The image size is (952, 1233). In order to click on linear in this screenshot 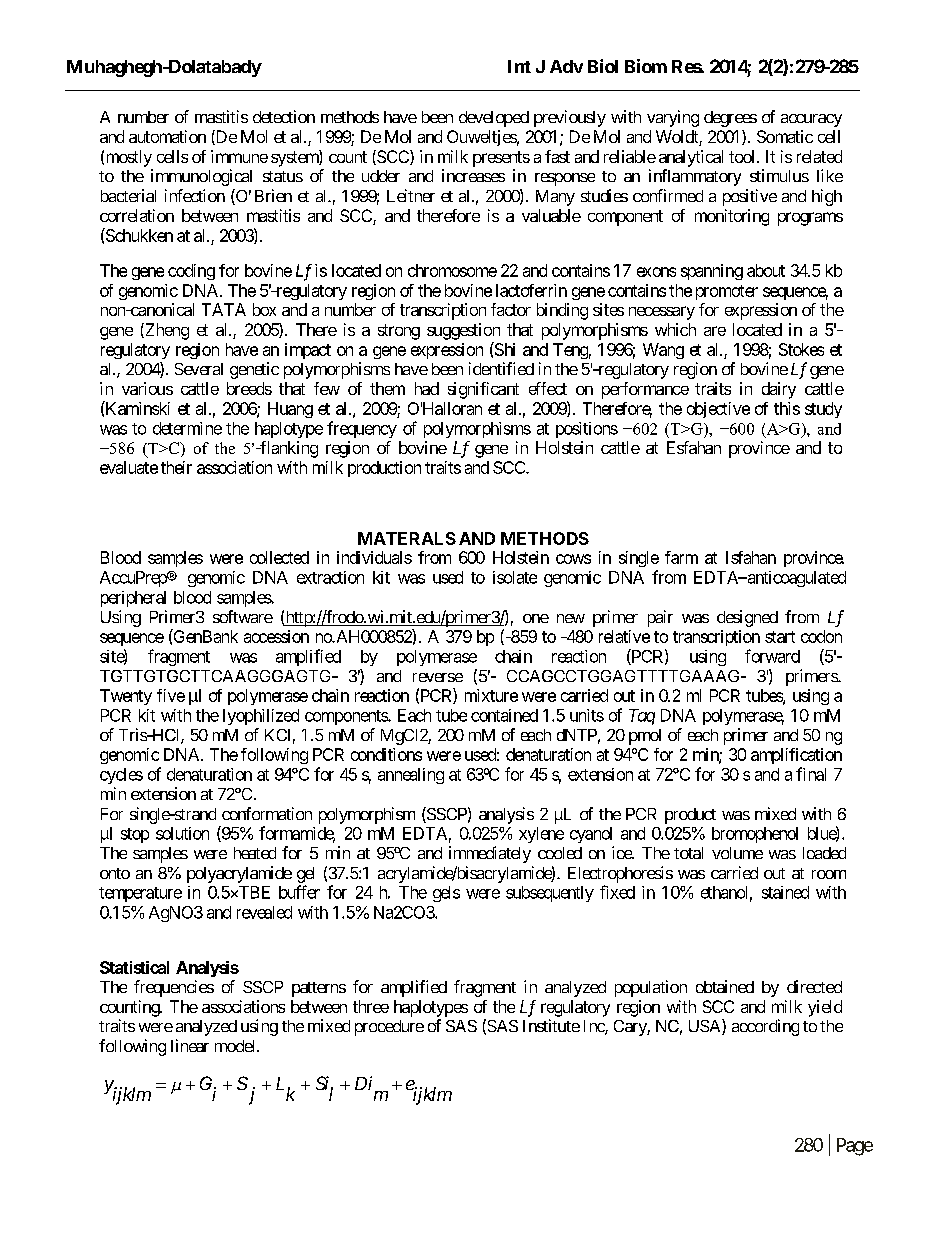, I will do `click(190, 1045)`.
